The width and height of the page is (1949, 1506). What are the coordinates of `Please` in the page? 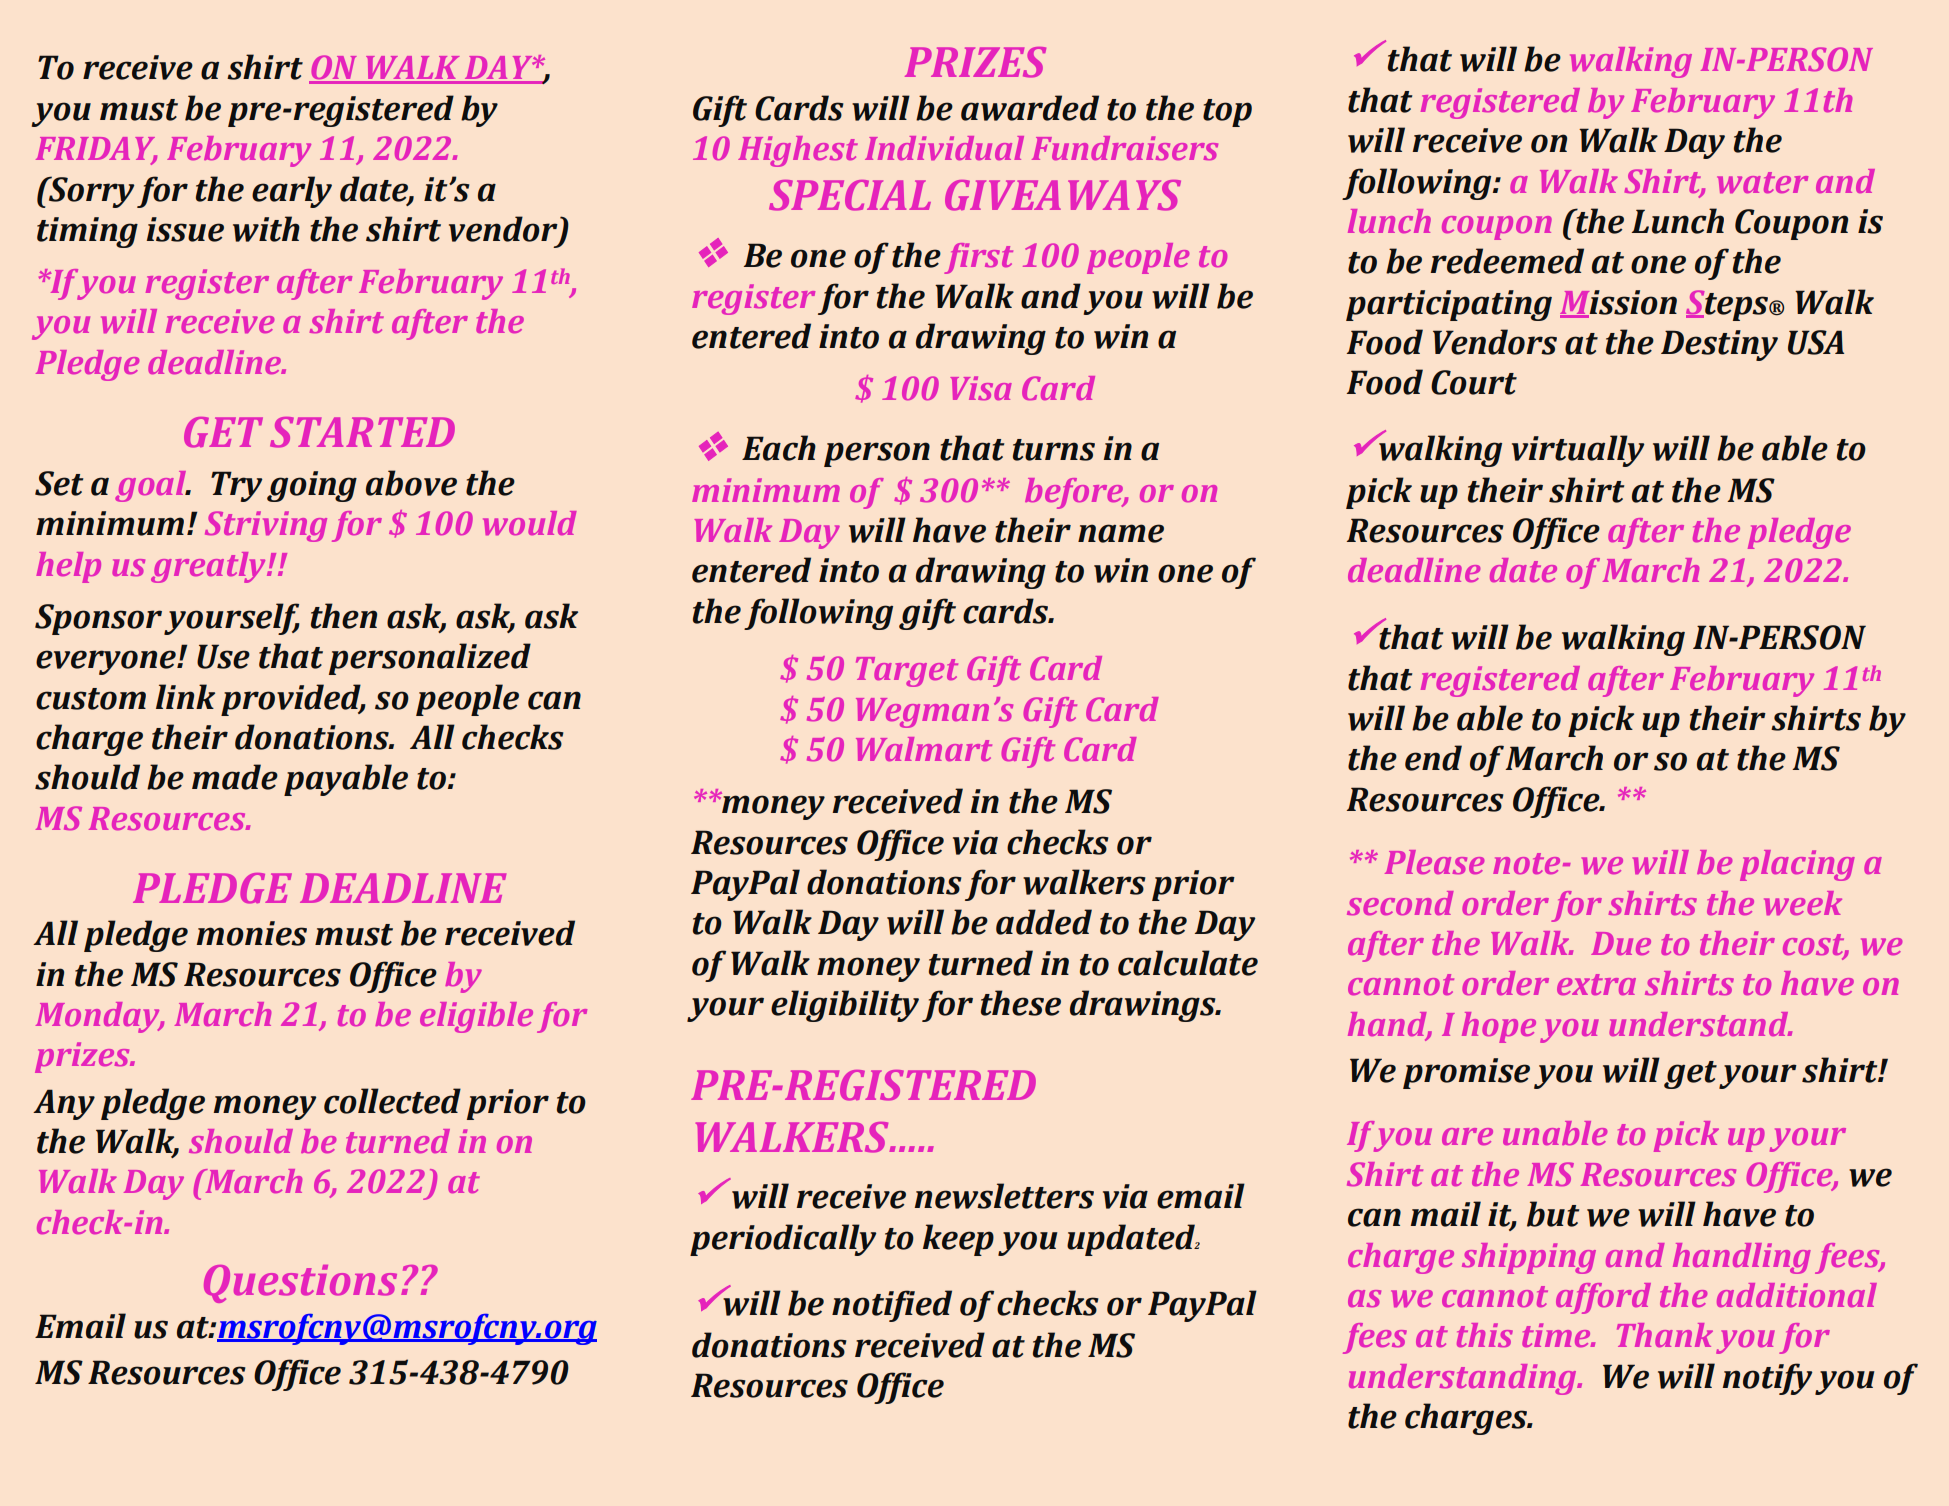 It's located at (1434, 862).
